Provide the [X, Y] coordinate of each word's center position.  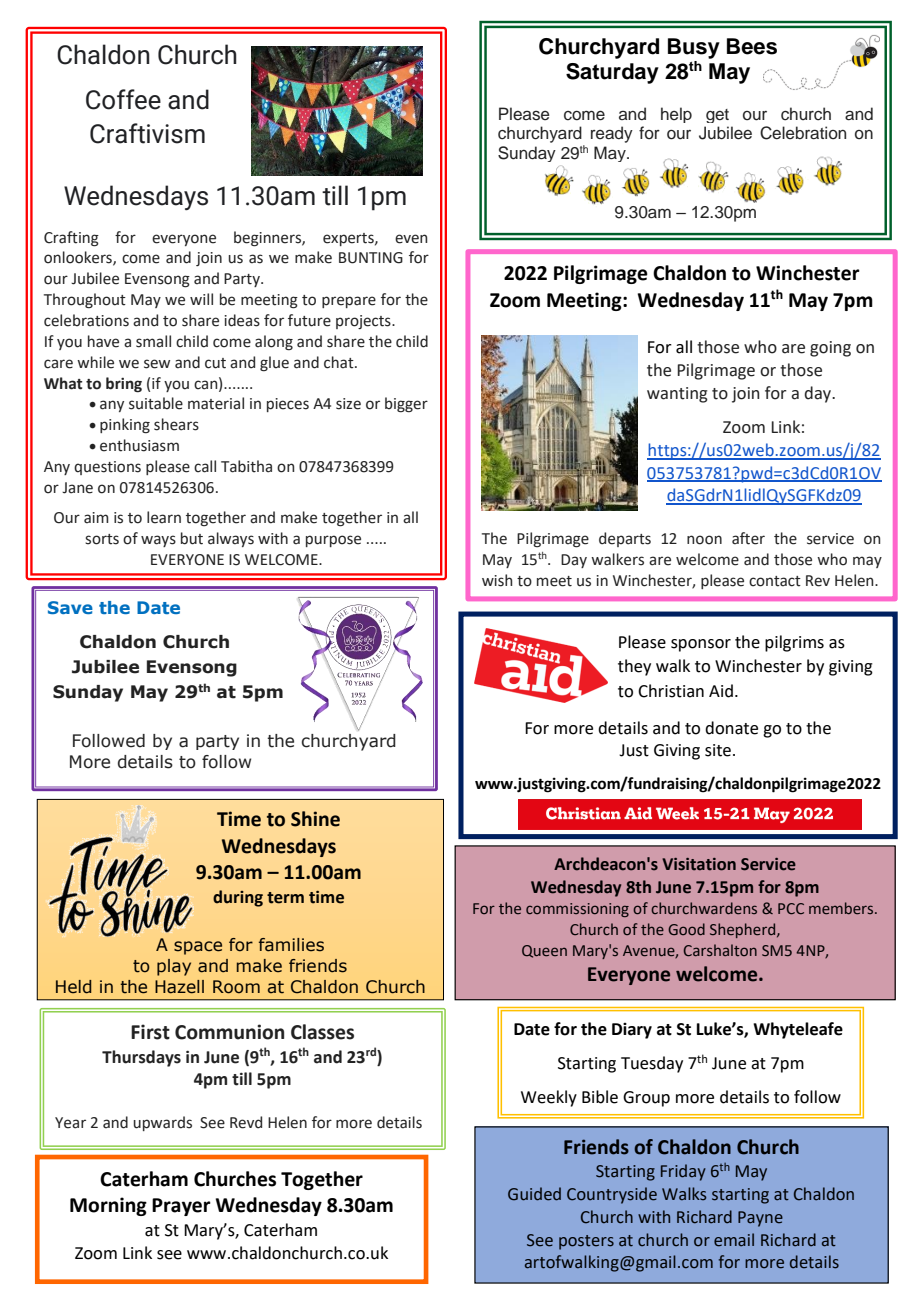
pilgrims [794, 643]
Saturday [612, 73]
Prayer [181, 1207]
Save [70, 607]
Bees [752, 46]
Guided [534, 1194]
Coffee [123, 99]
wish [497, 580]
